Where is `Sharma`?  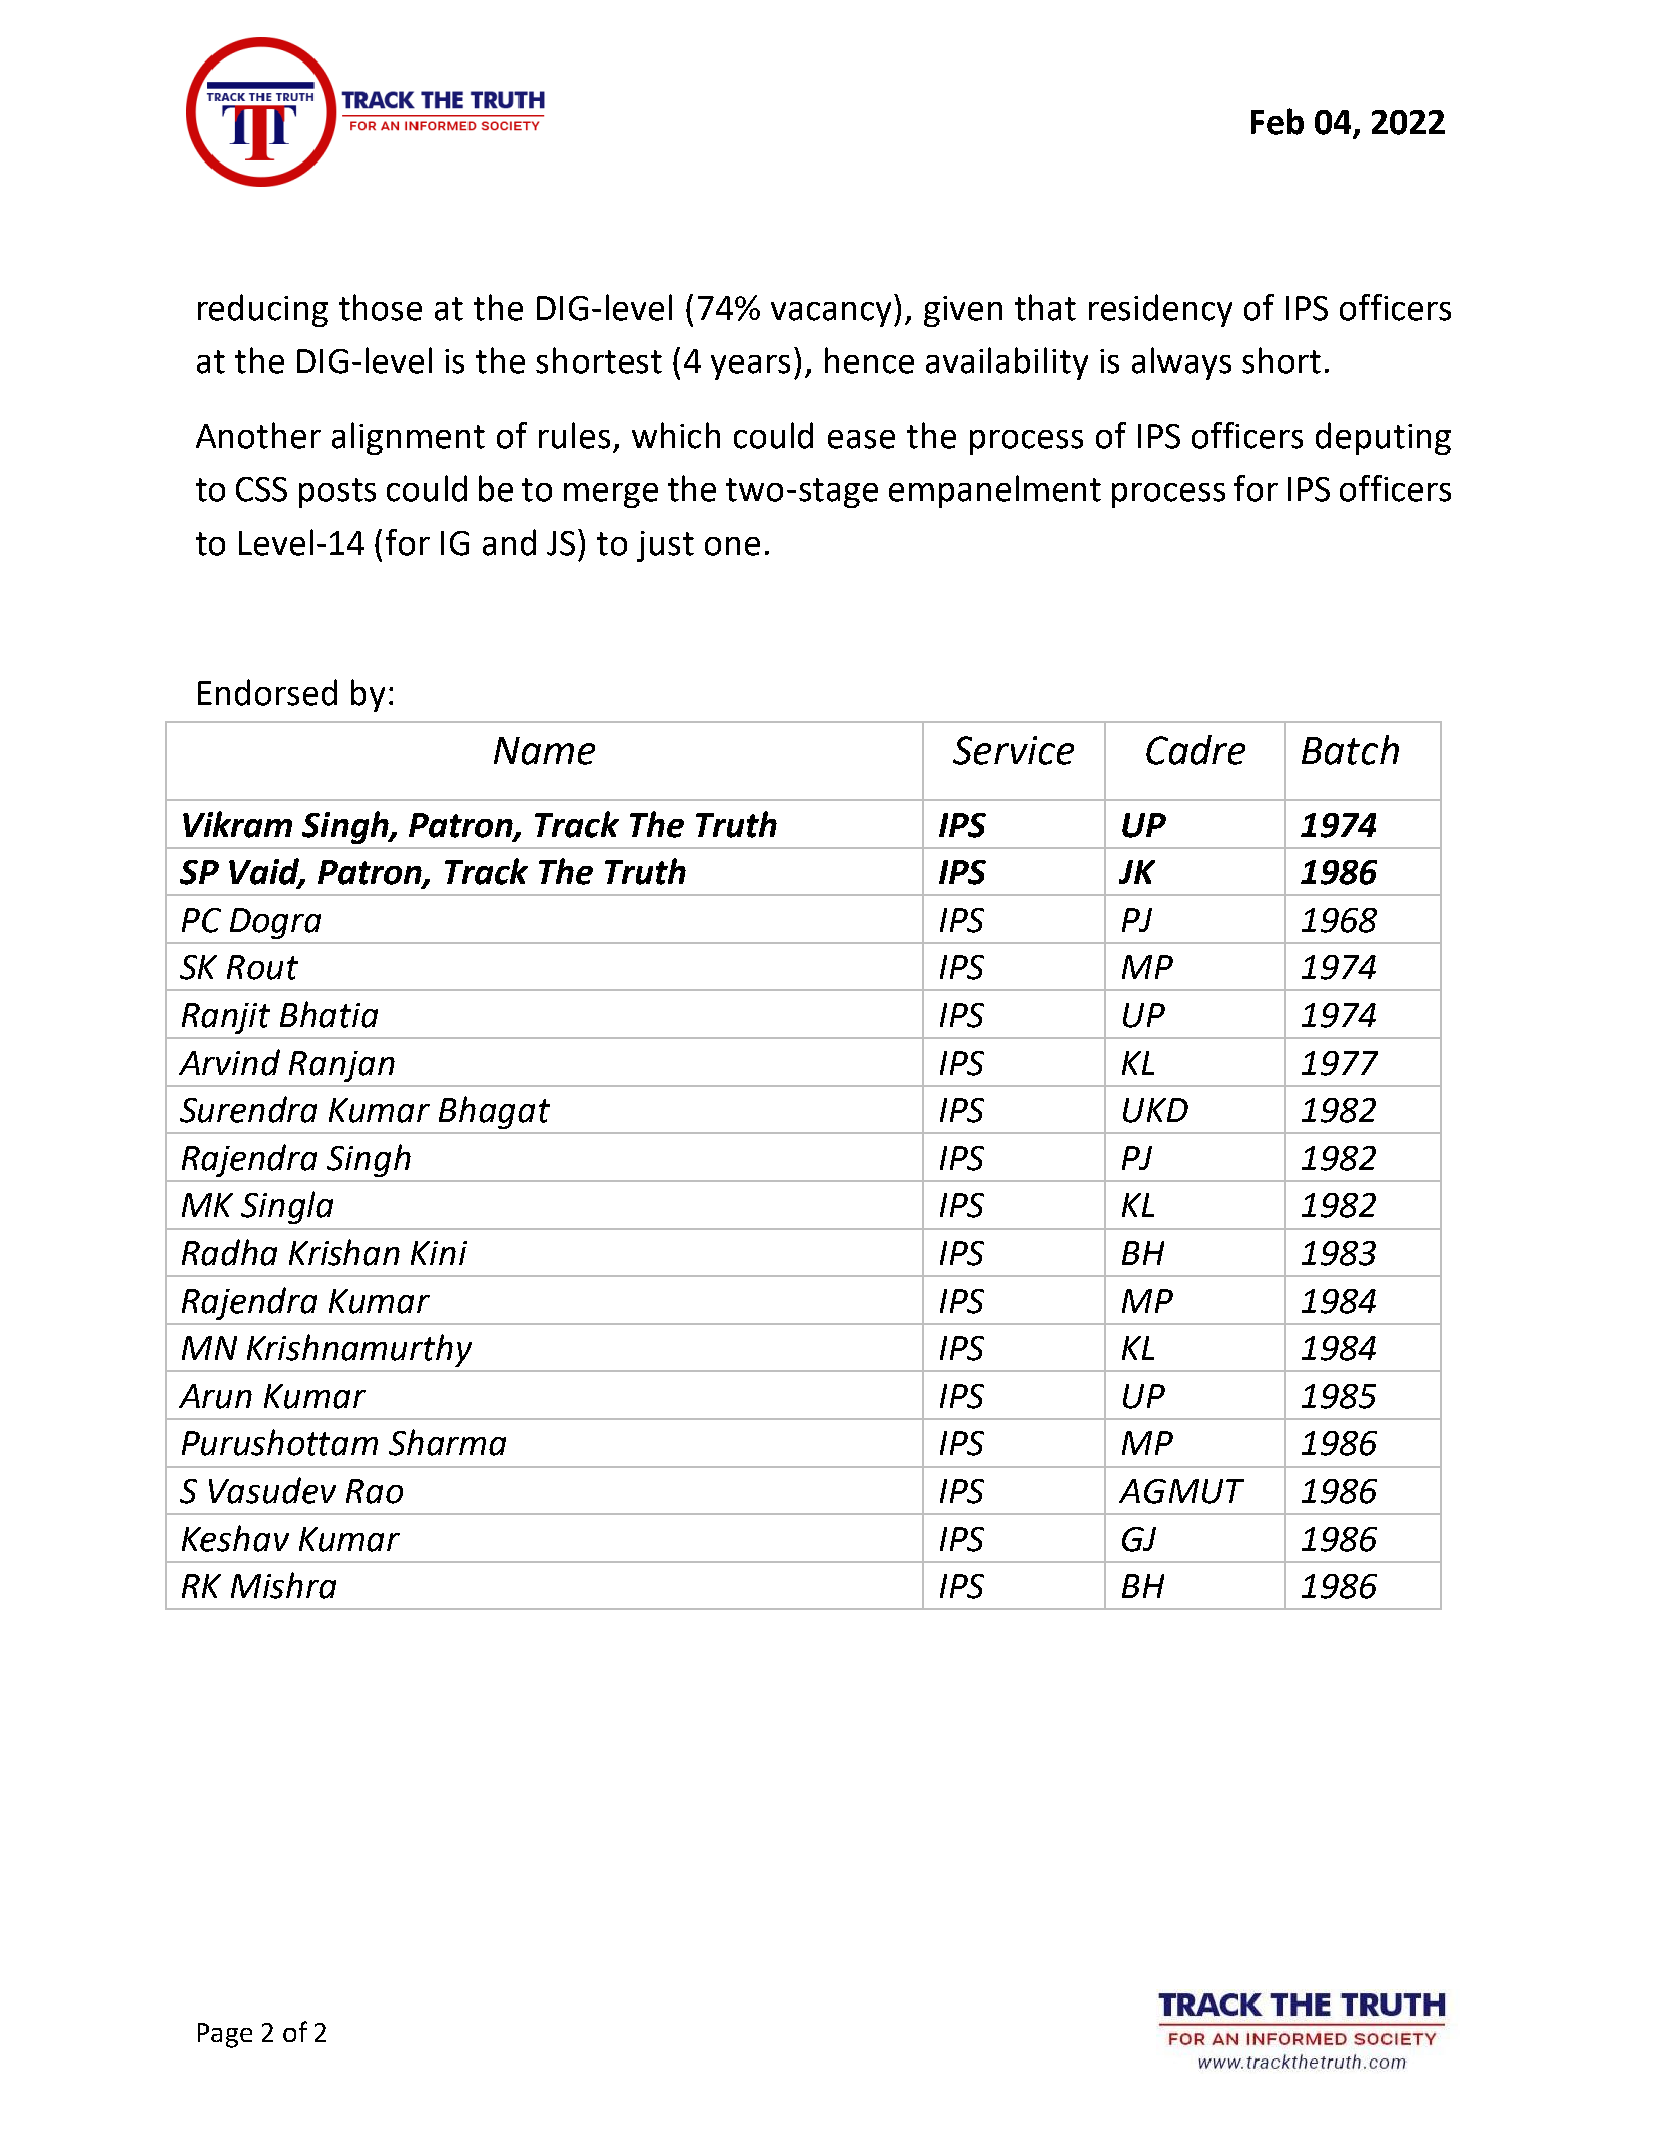 Sharma is located at coordinates (447, 1442).
